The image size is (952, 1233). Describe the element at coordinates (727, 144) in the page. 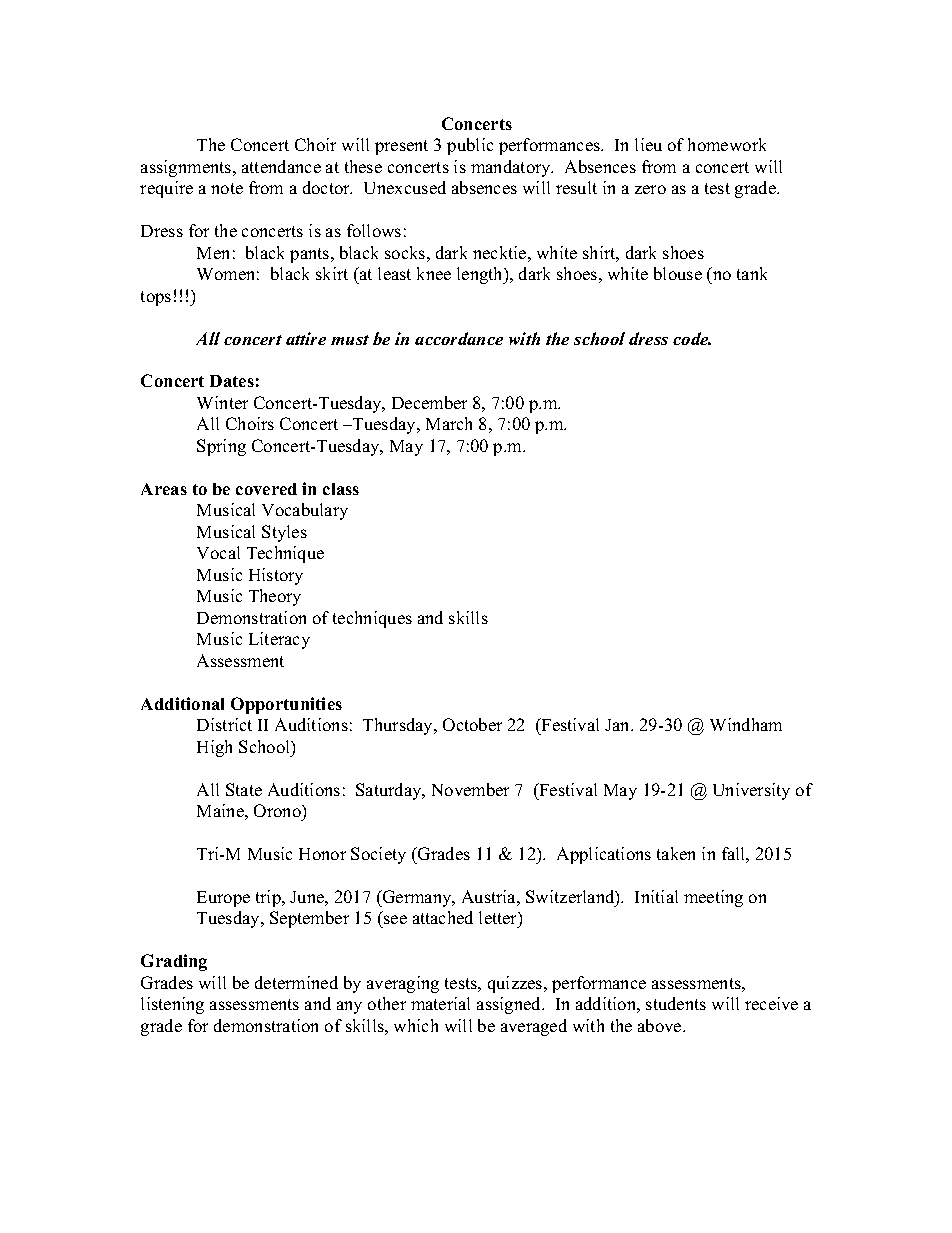

I see `homework` at that location.
